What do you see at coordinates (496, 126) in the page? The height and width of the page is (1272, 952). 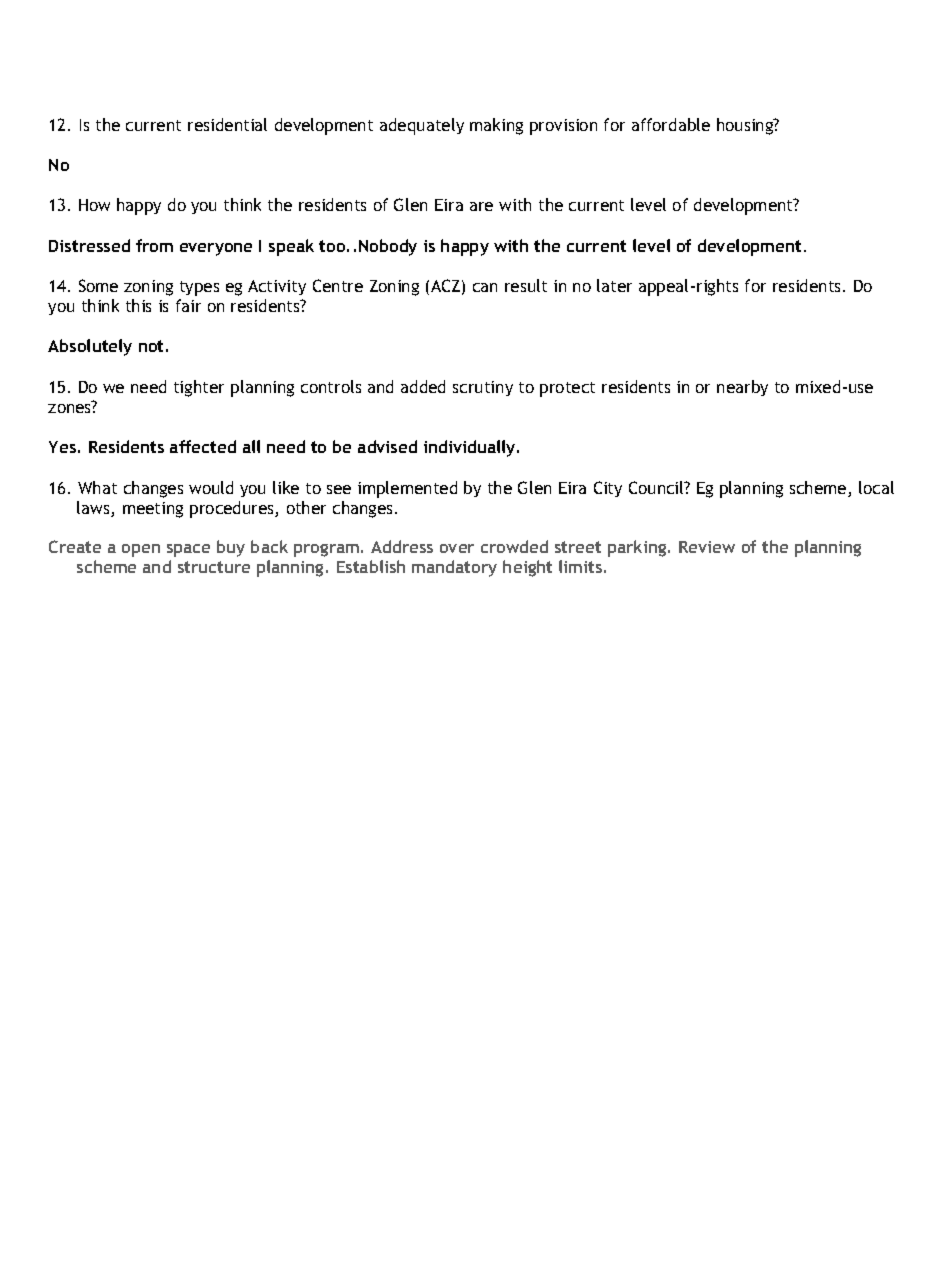 I see `making` at bounding box center [496, 126].
